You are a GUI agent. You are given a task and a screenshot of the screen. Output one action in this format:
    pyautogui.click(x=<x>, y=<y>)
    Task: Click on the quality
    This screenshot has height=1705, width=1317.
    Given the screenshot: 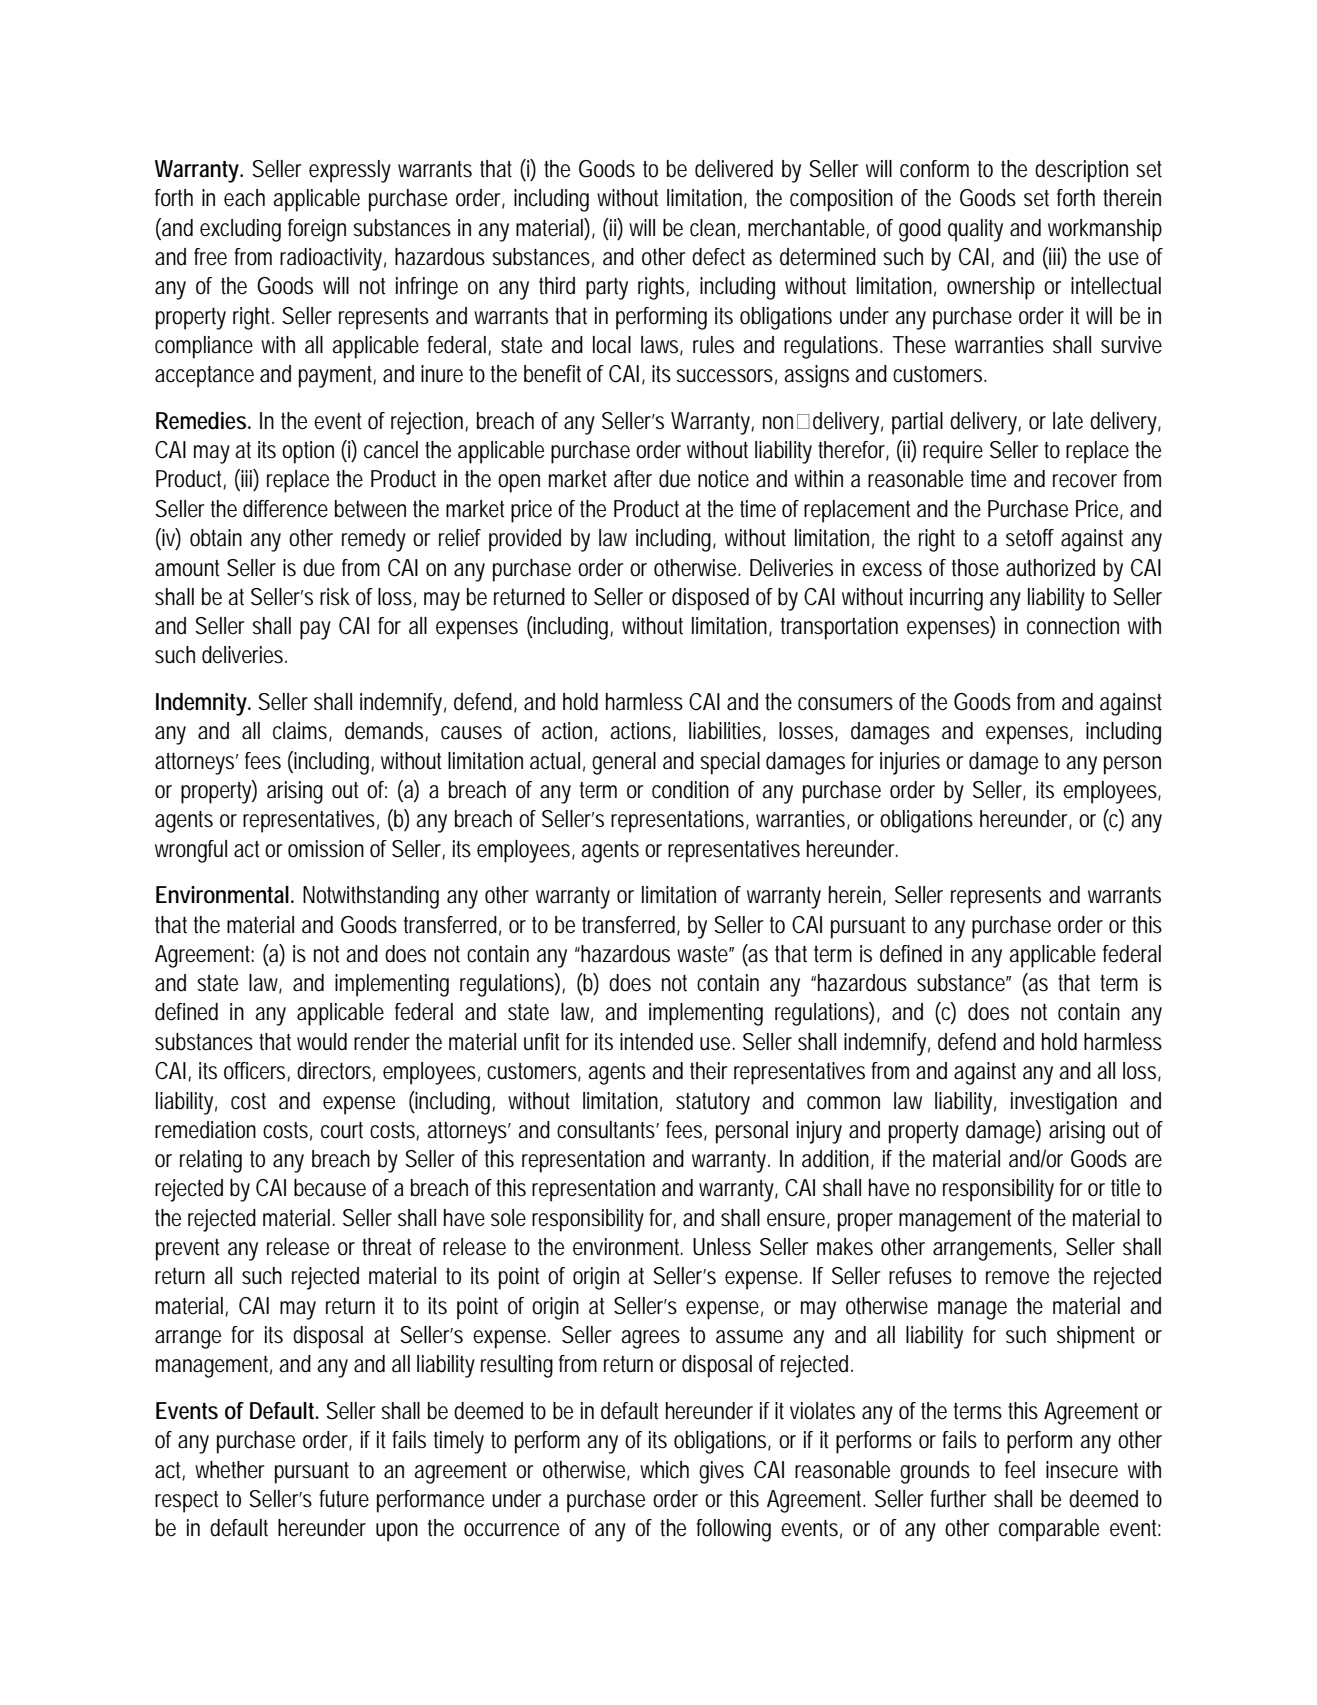 What is the action you would take?
    pyautogui.click(x=975, y=230)
